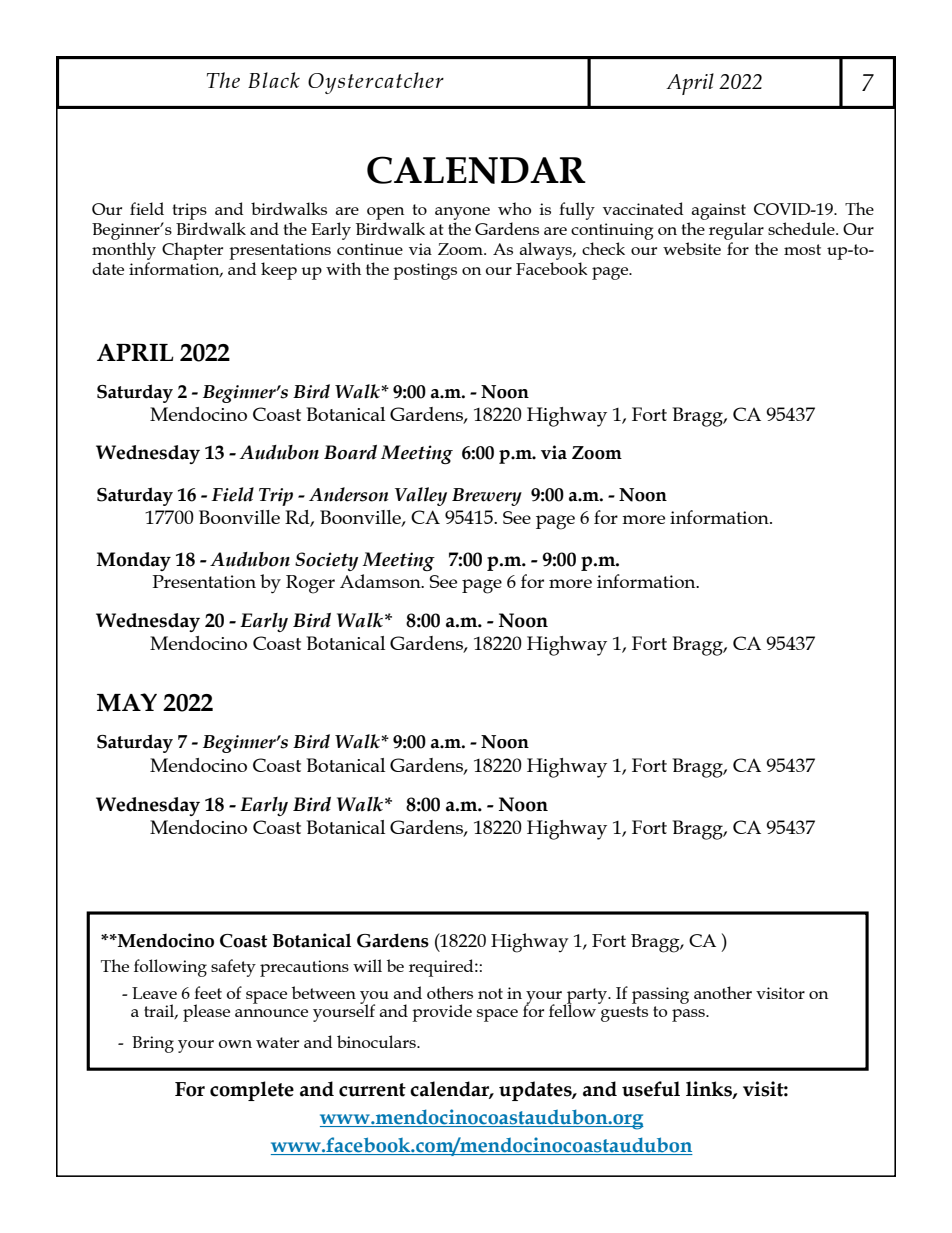  I want to click on Brewery, so click(487, 497).
